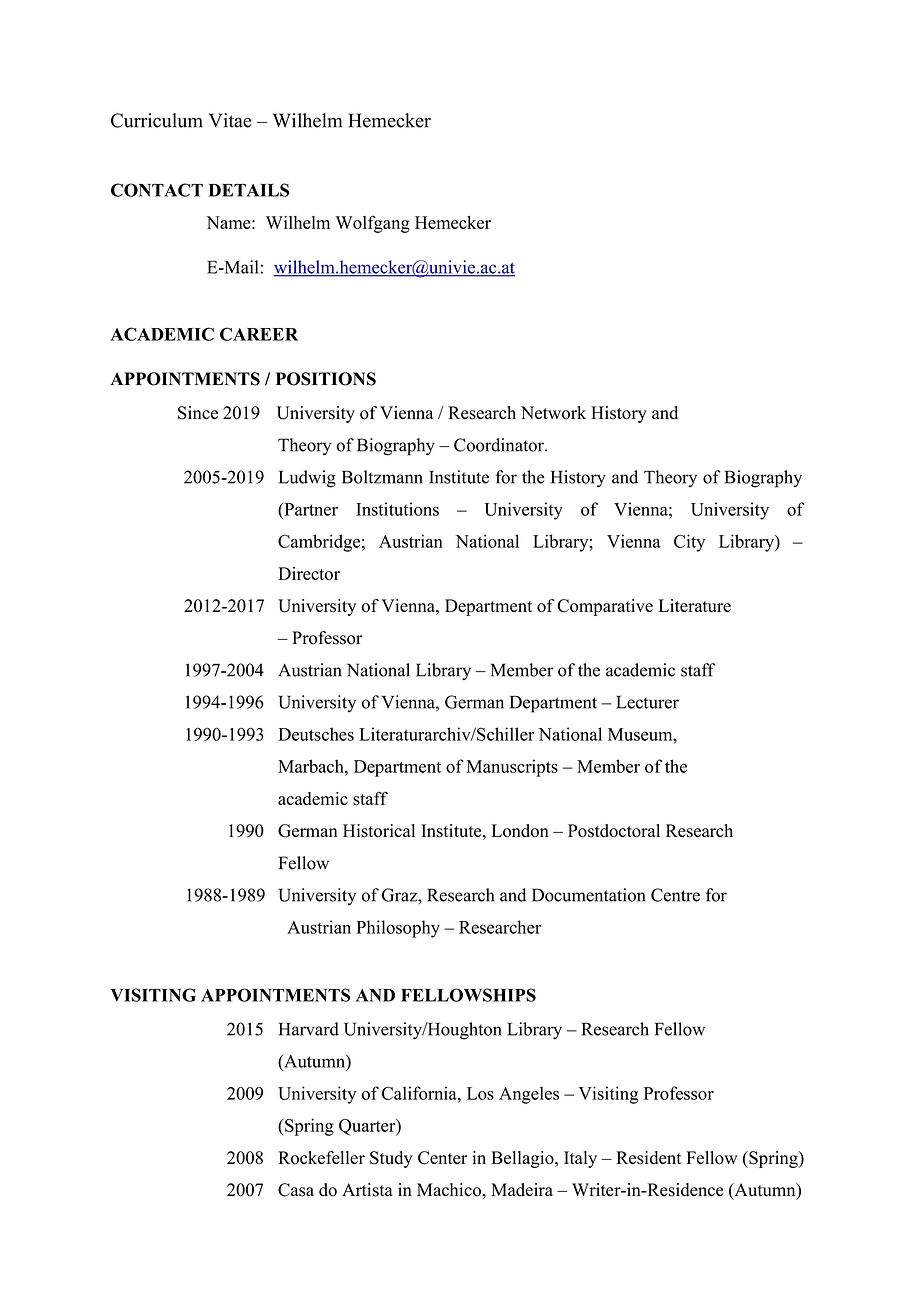 The width and height of the document is (924, 1308). I want to click on Boltzmann, so click(382, 477).
